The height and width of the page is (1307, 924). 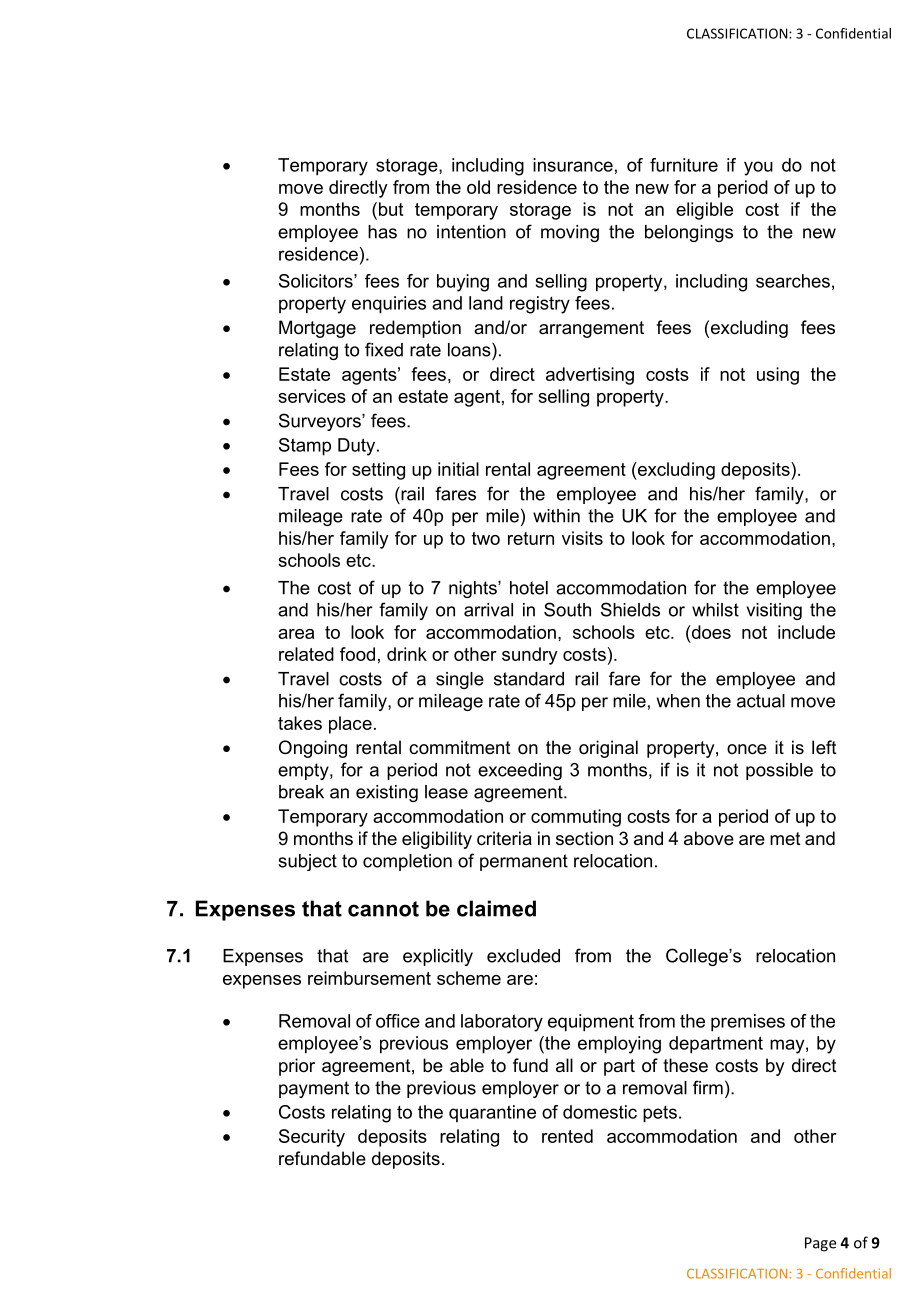 What do you see at coordinates (524, 862) in the page?
I see `permanent` at bounding box center [524, 862].
